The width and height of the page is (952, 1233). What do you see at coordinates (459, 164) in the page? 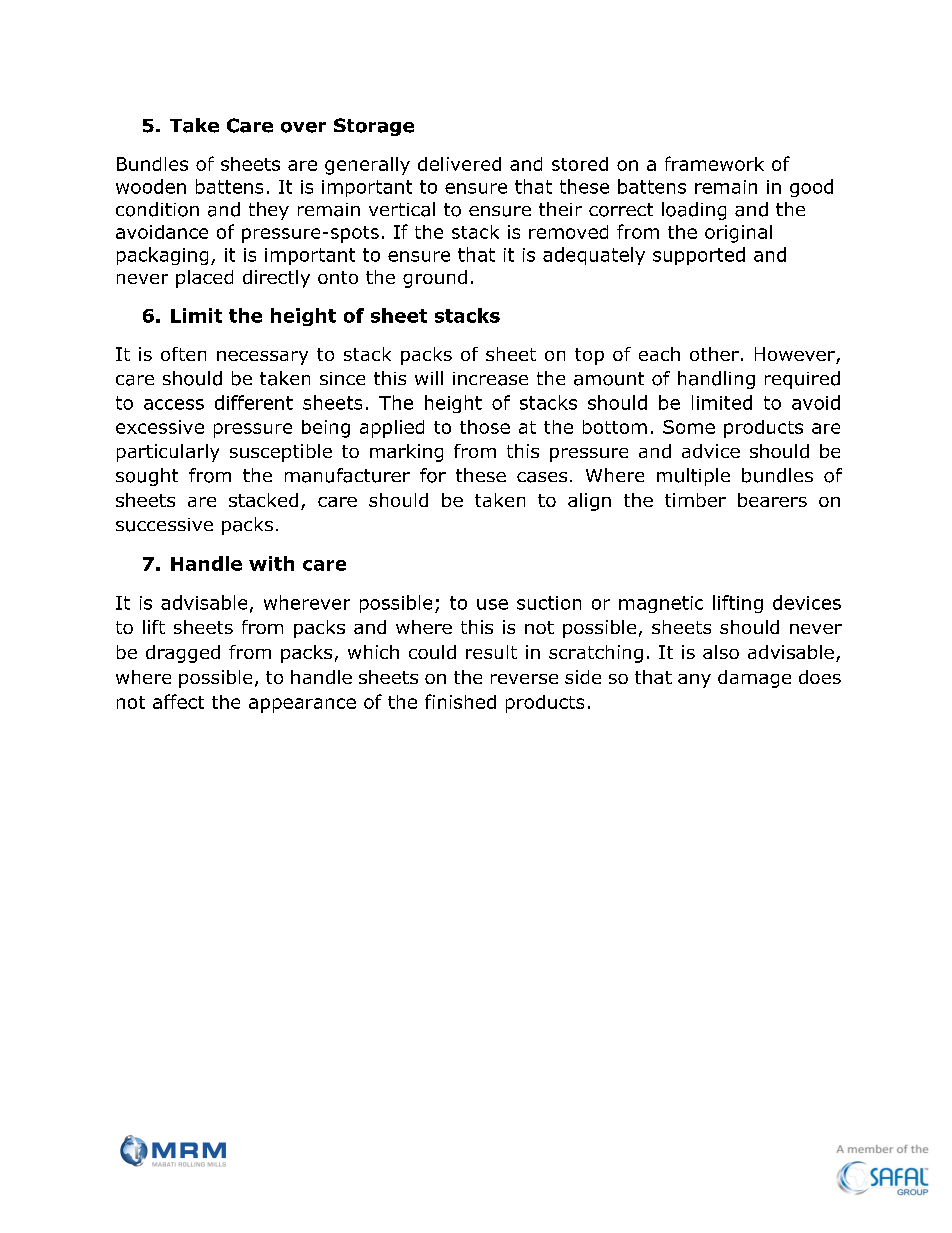
I see `delivered` at bounding box center [459, 164].
